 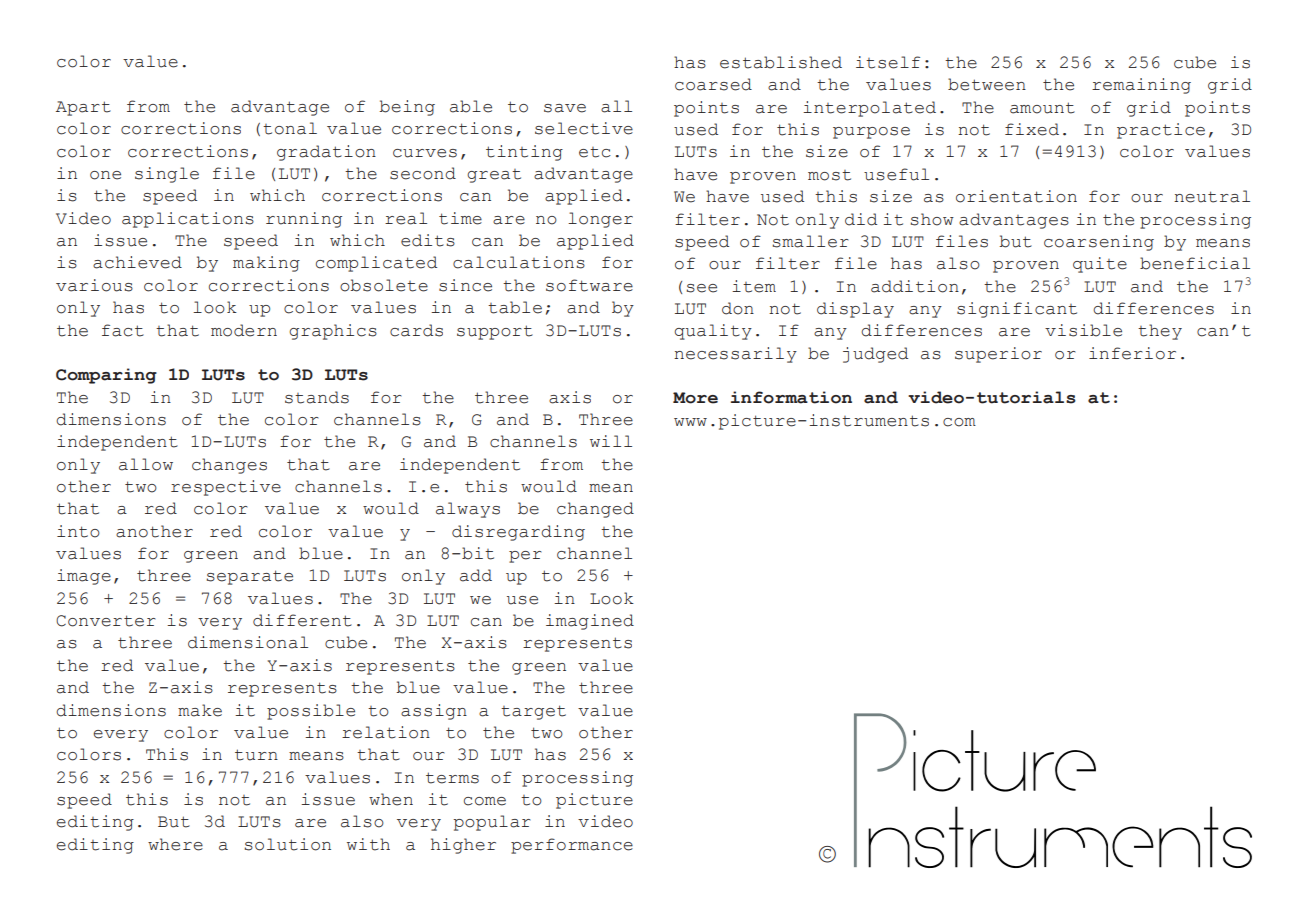 What do you see at coordinates (1141, 86) in the screenshot?
I see `remaining` at bounding box center [1141, 86].
